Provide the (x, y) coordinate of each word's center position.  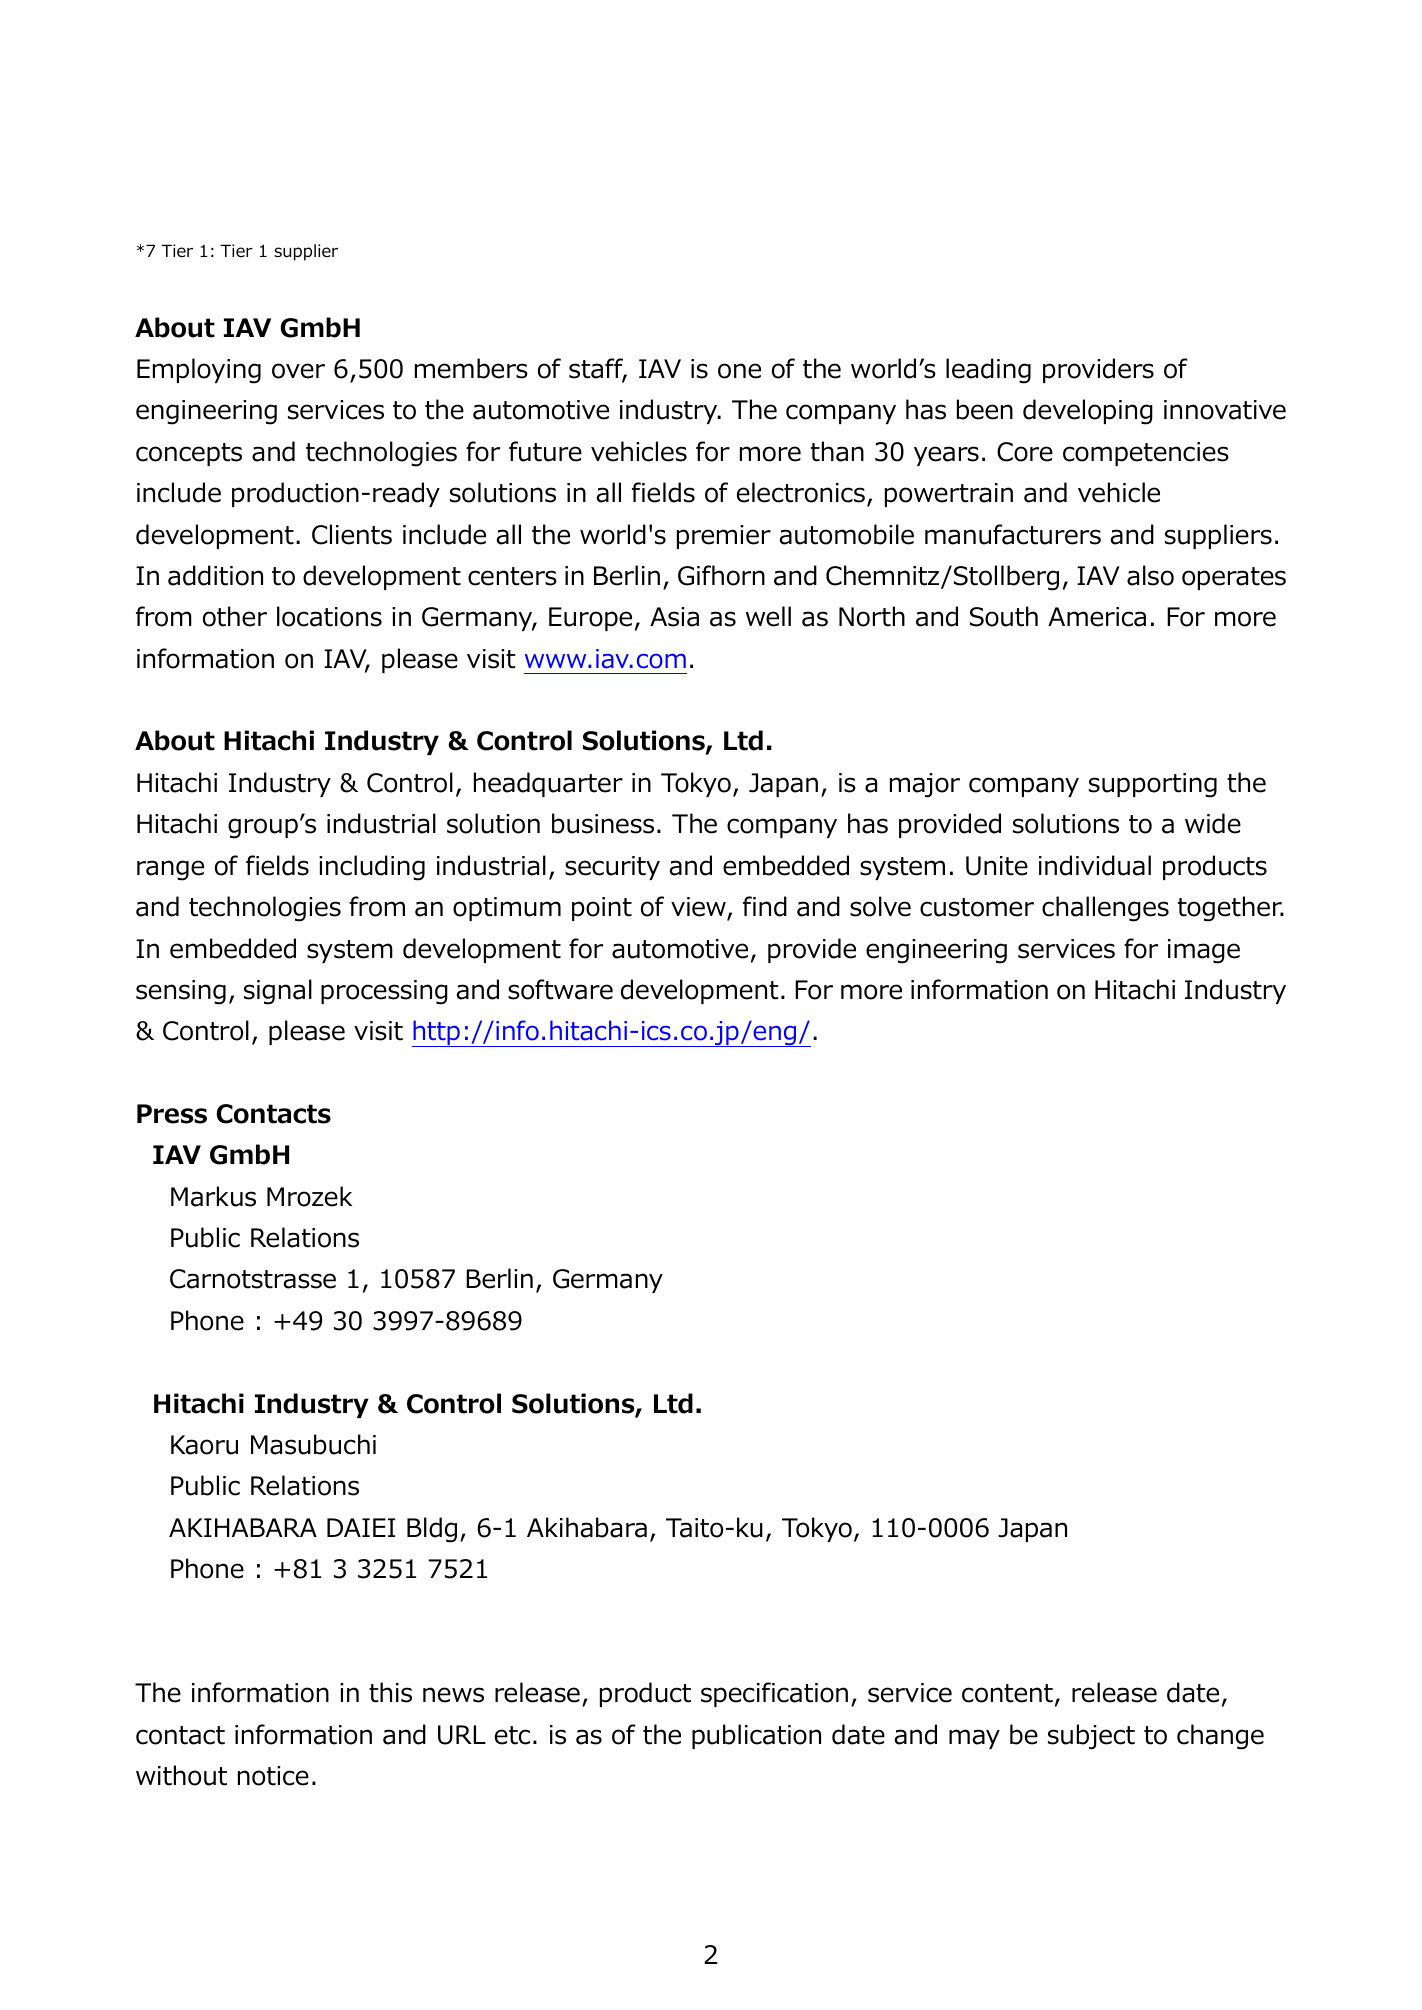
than (837, 451)
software (560, 989)
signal (278, 992)
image (1204, 951)
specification (774, 1694)
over (298, 371)
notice (273, 1776)
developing (1088, 412)
